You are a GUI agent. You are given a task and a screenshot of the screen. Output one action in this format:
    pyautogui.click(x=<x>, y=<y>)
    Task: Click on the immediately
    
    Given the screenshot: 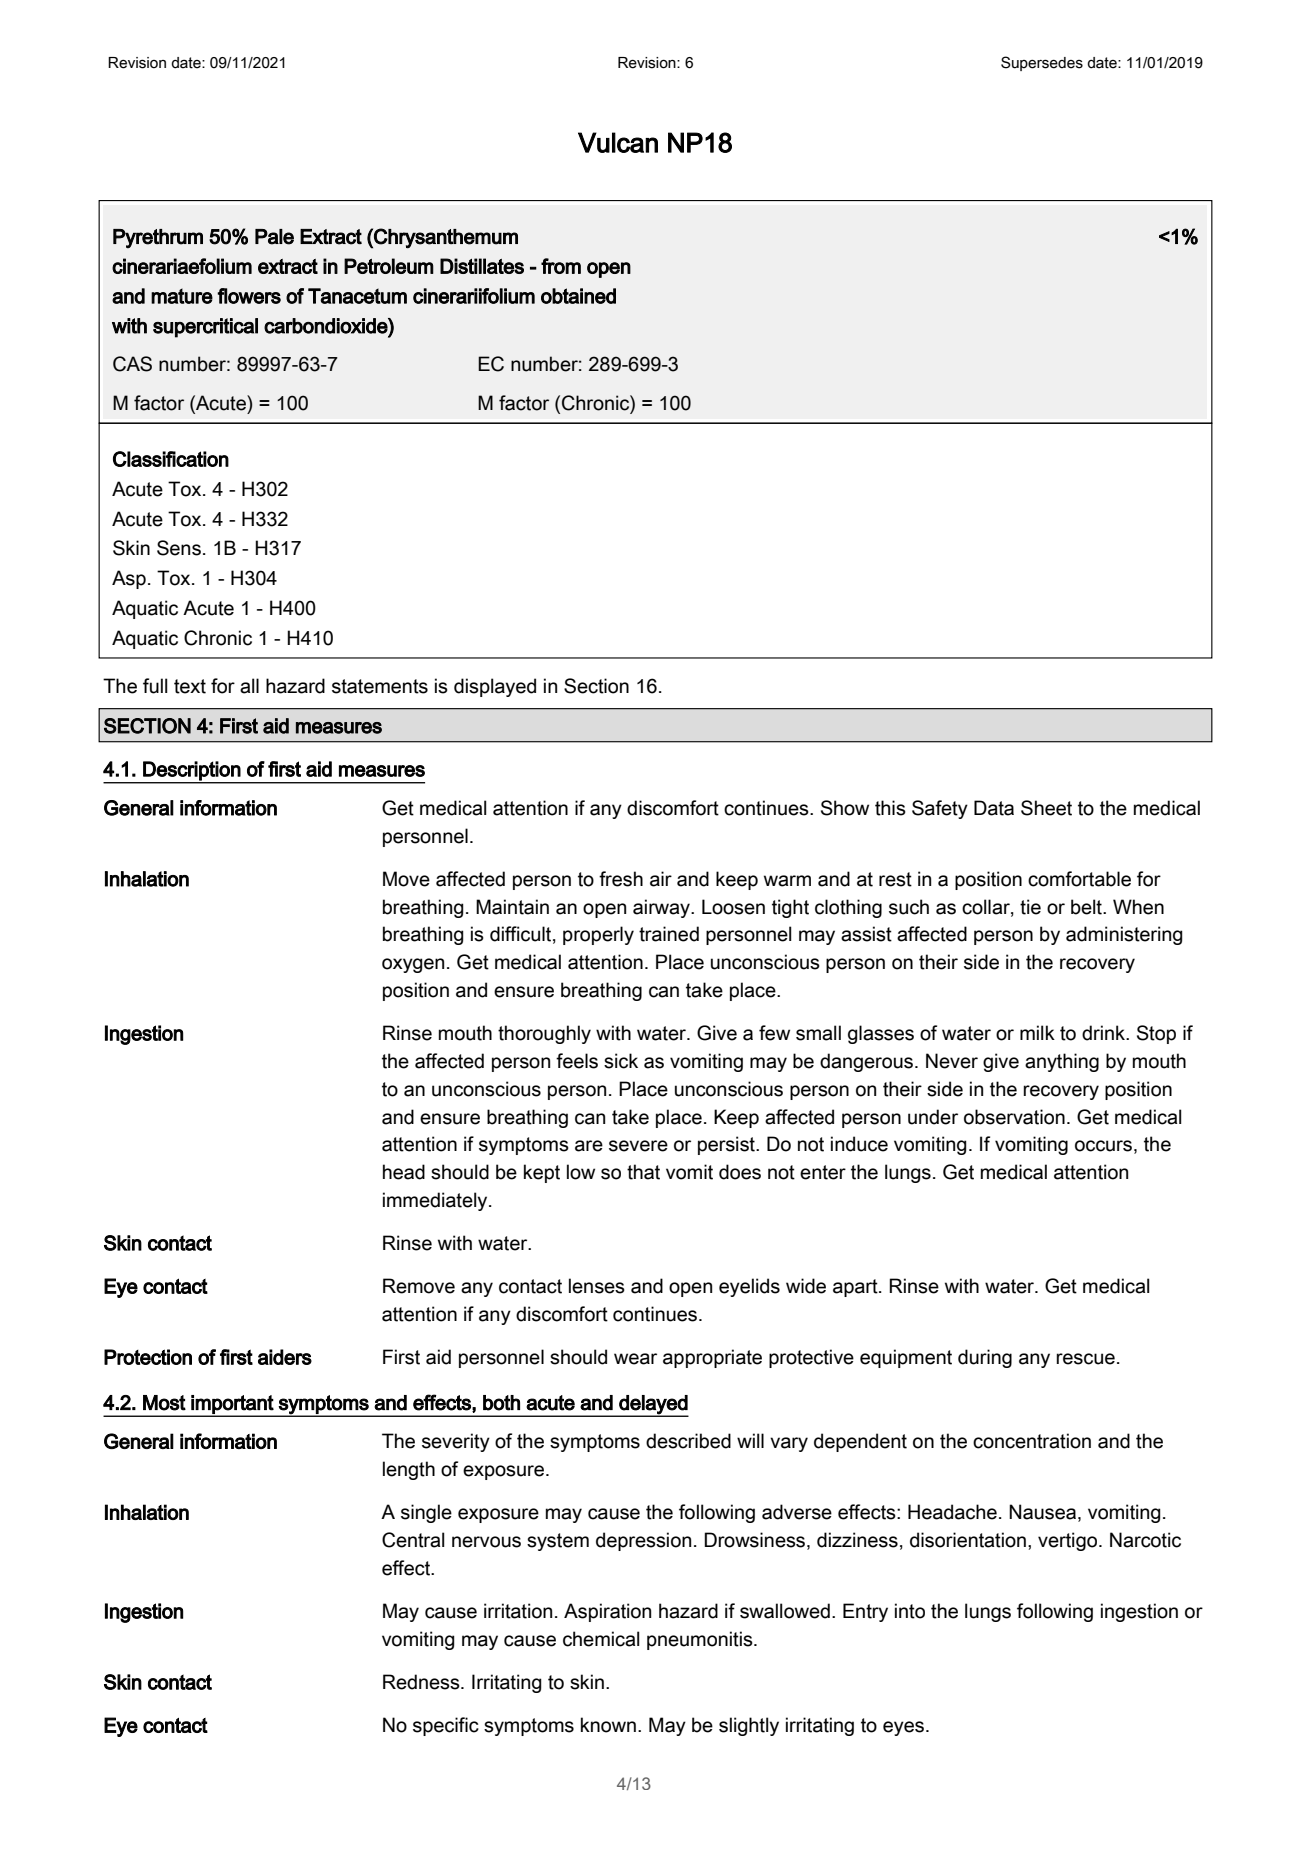 What is the action you would take?
    pyautogui.click(x=436, y=1201)
